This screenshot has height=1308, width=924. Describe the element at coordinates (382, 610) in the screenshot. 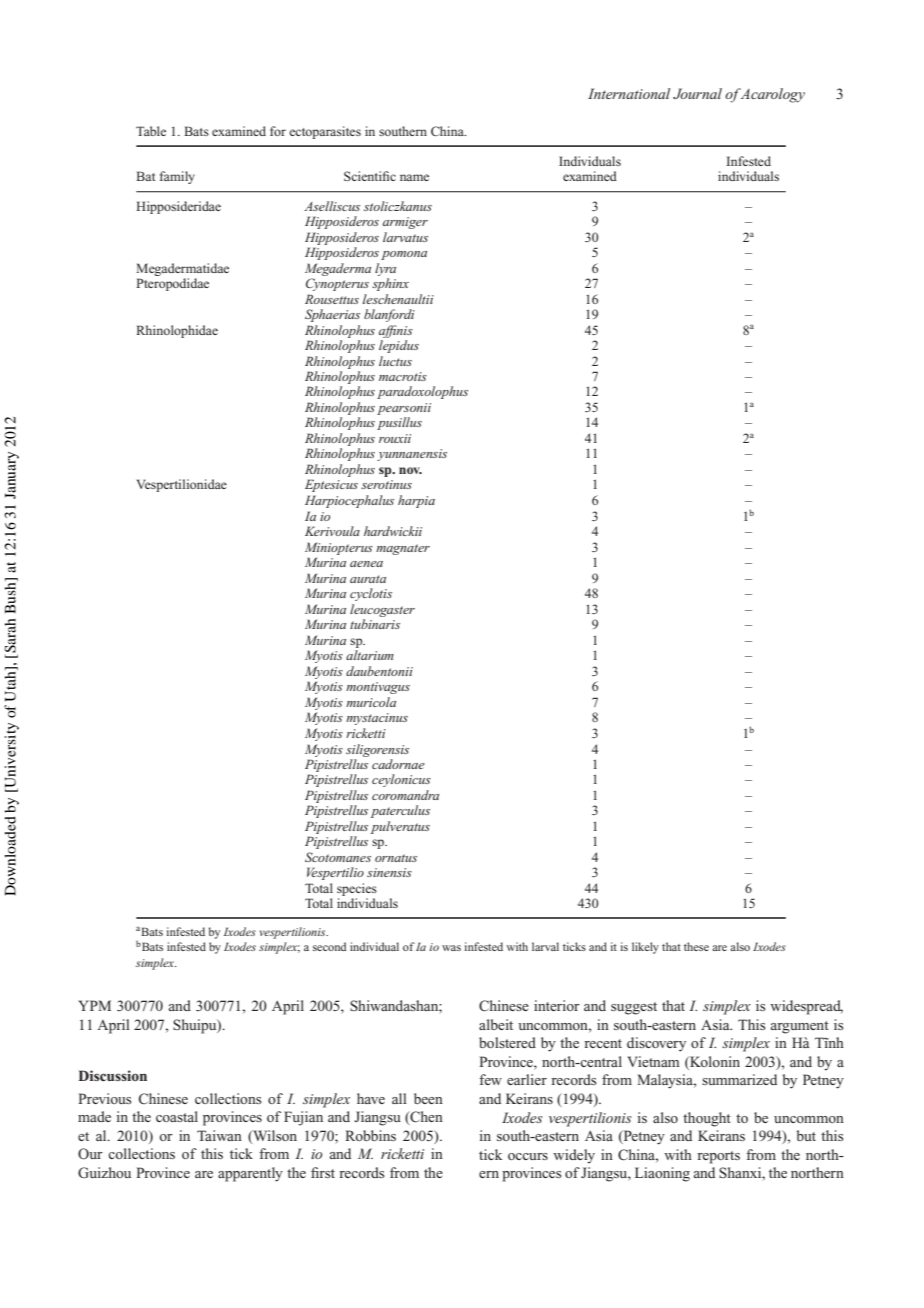

I see `leucogaster` at that location.
